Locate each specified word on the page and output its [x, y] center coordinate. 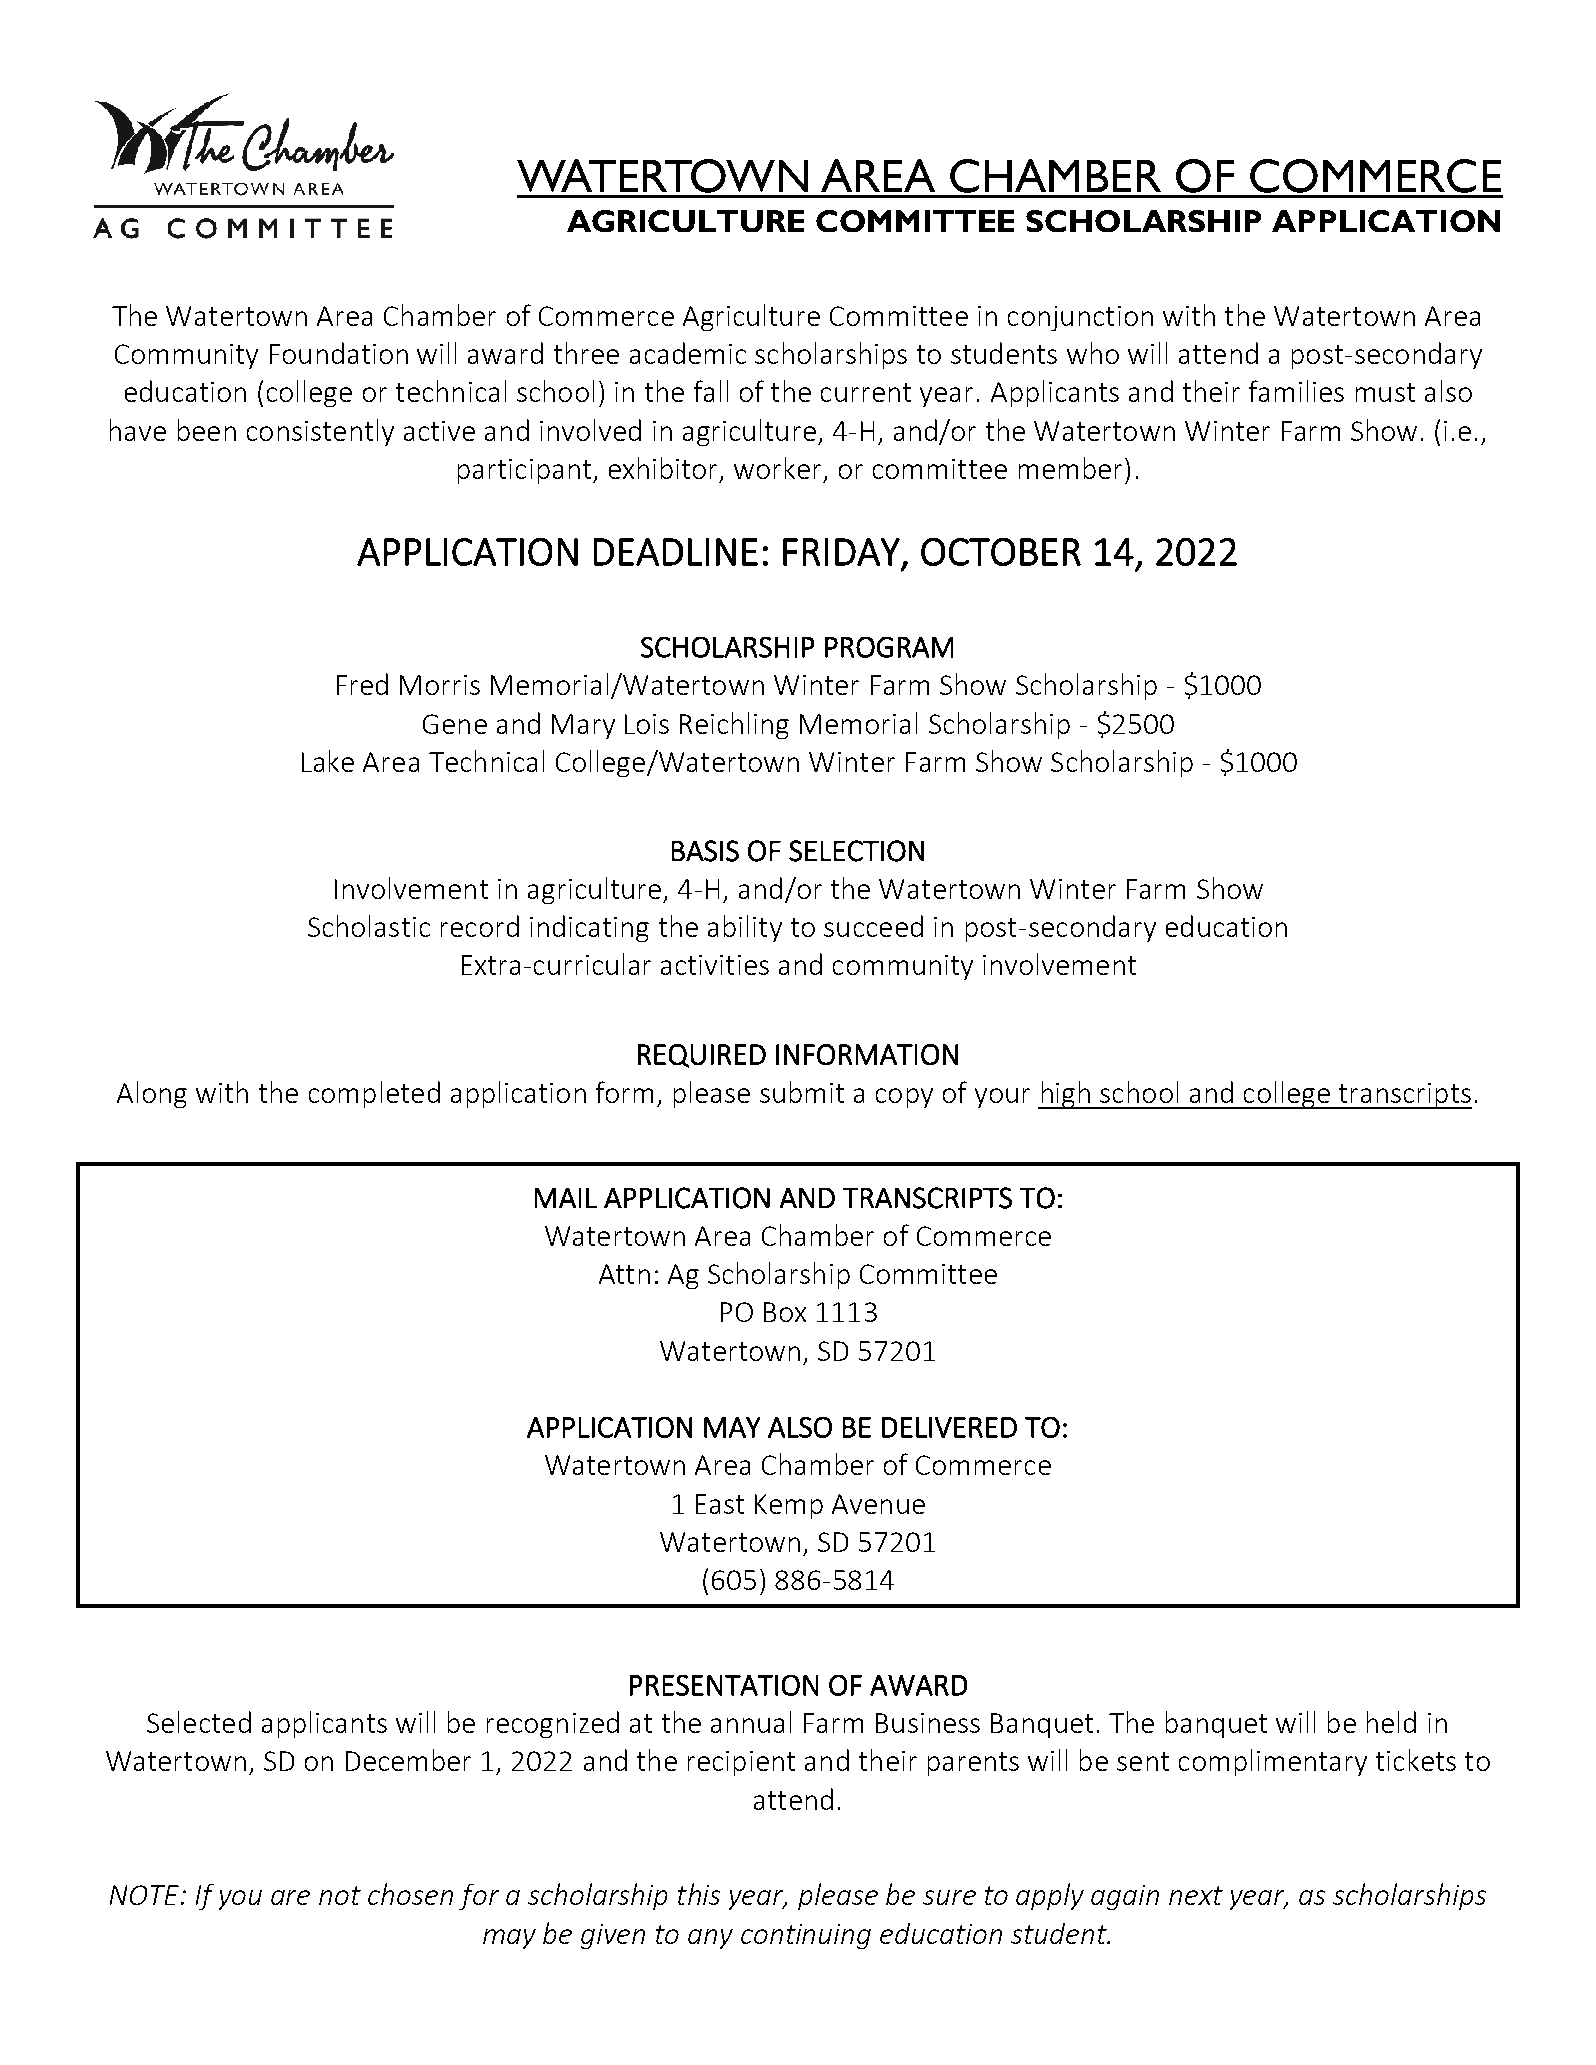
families [1296, 391]
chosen [410, 1894]
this [699, 1894]
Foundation [339, 353]
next [1196, 1895]
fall [711, 391]
